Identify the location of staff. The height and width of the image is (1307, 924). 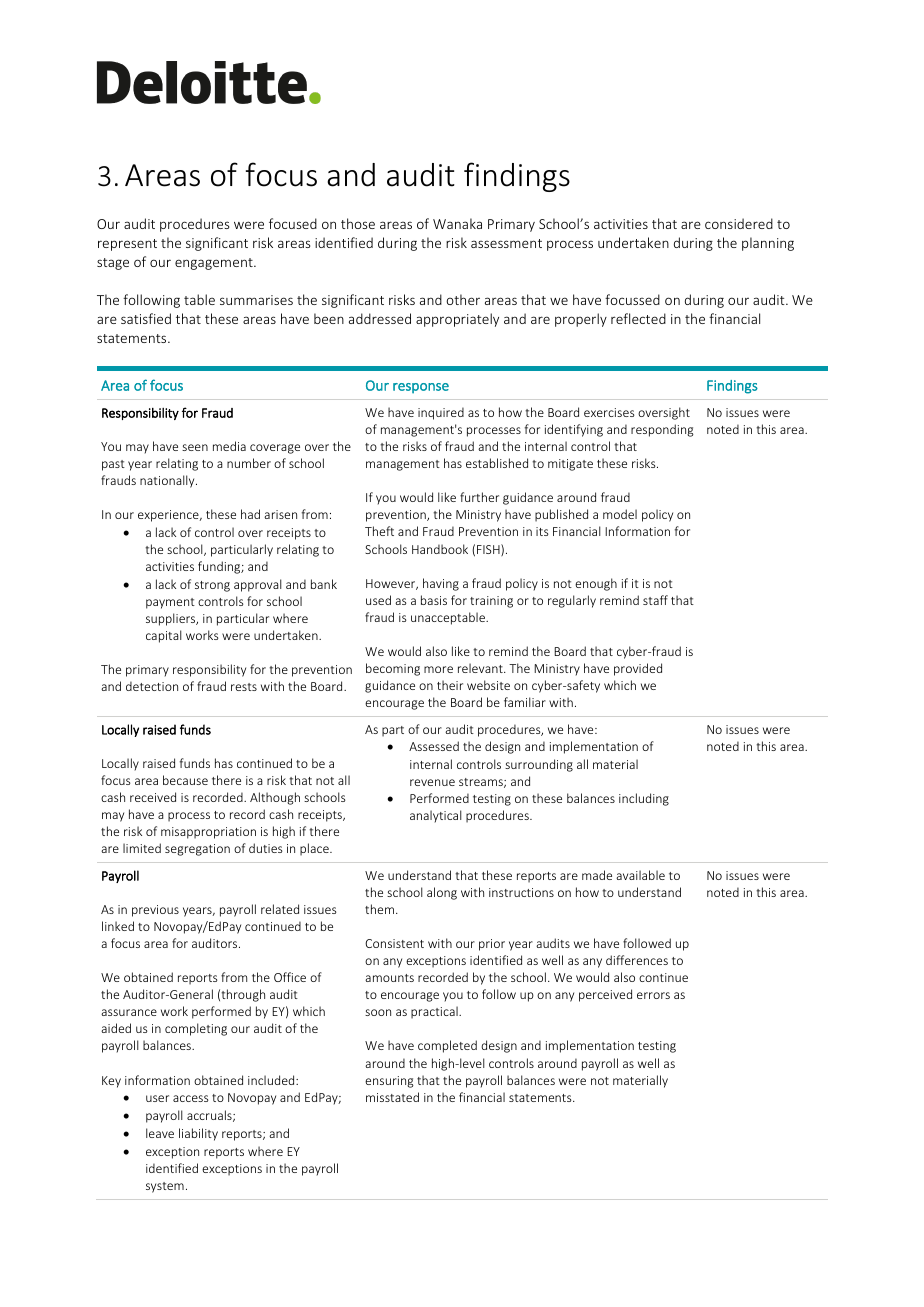
(655, 600).
